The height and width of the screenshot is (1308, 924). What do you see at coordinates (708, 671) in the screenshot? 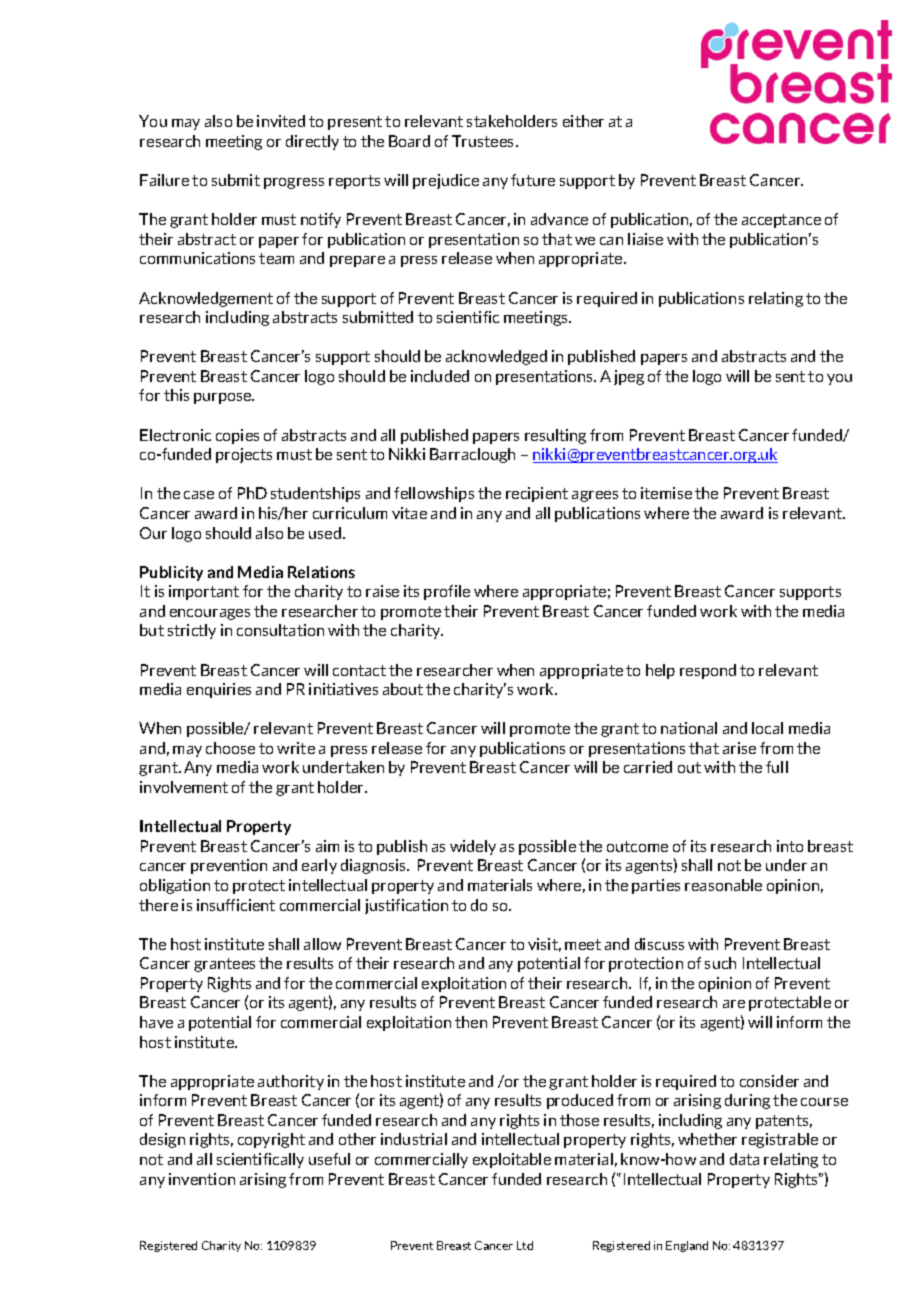
I see `respond` at bounding box center [708, 671].
